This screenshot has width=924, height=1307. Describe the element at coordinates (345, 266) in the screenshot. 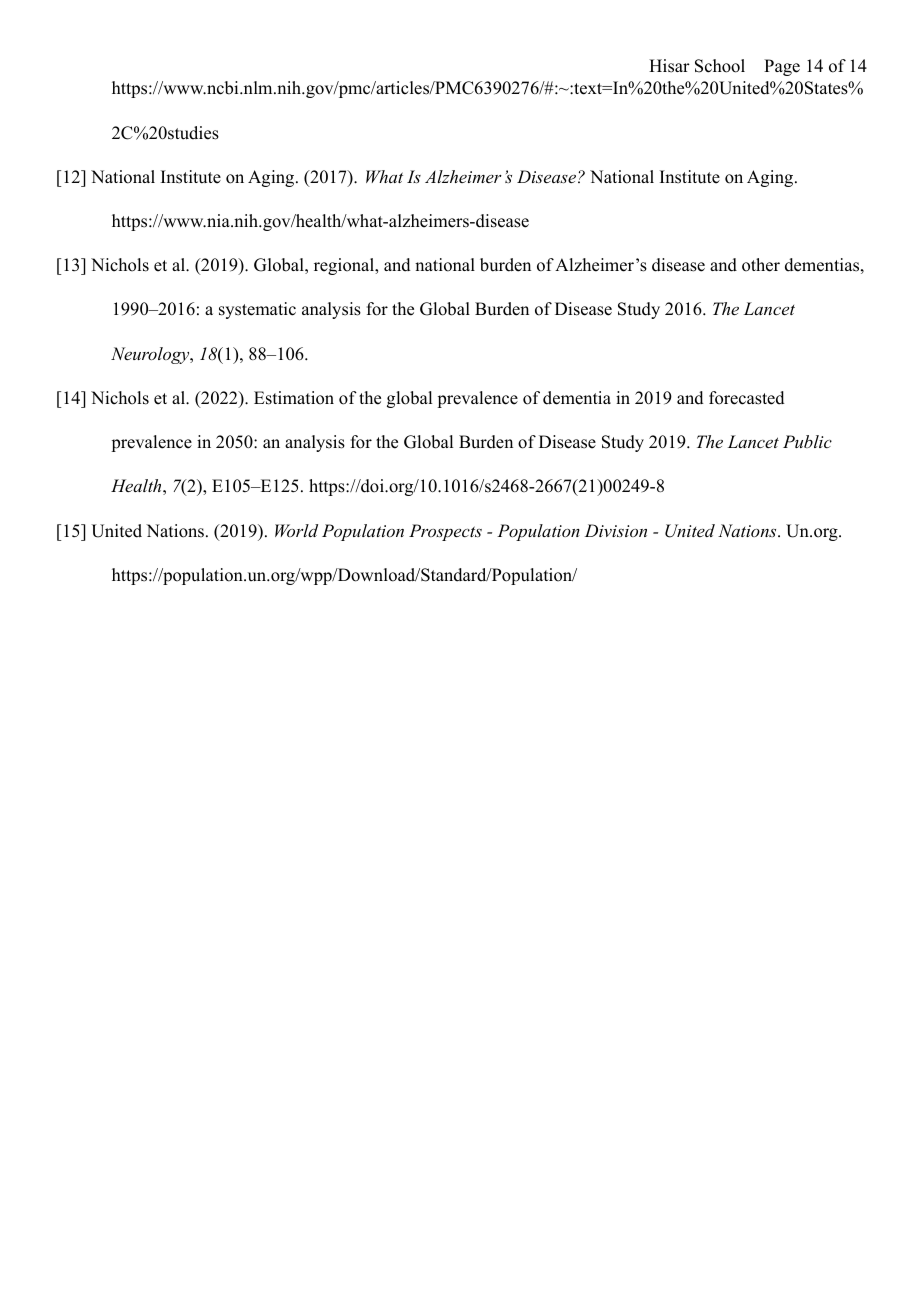

I see `regional` at that location.
